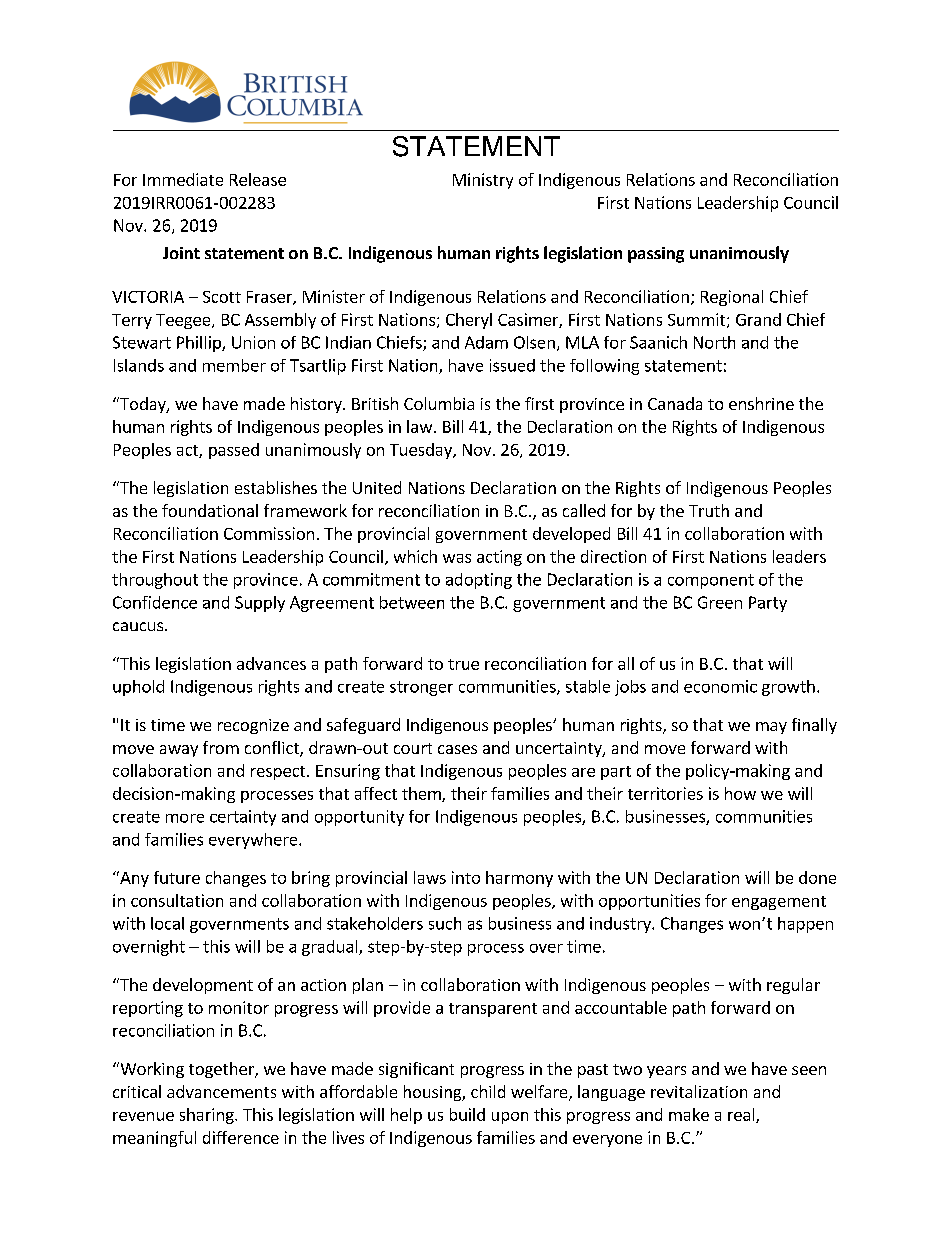  I want to click on adopting, so click(479, 581).
